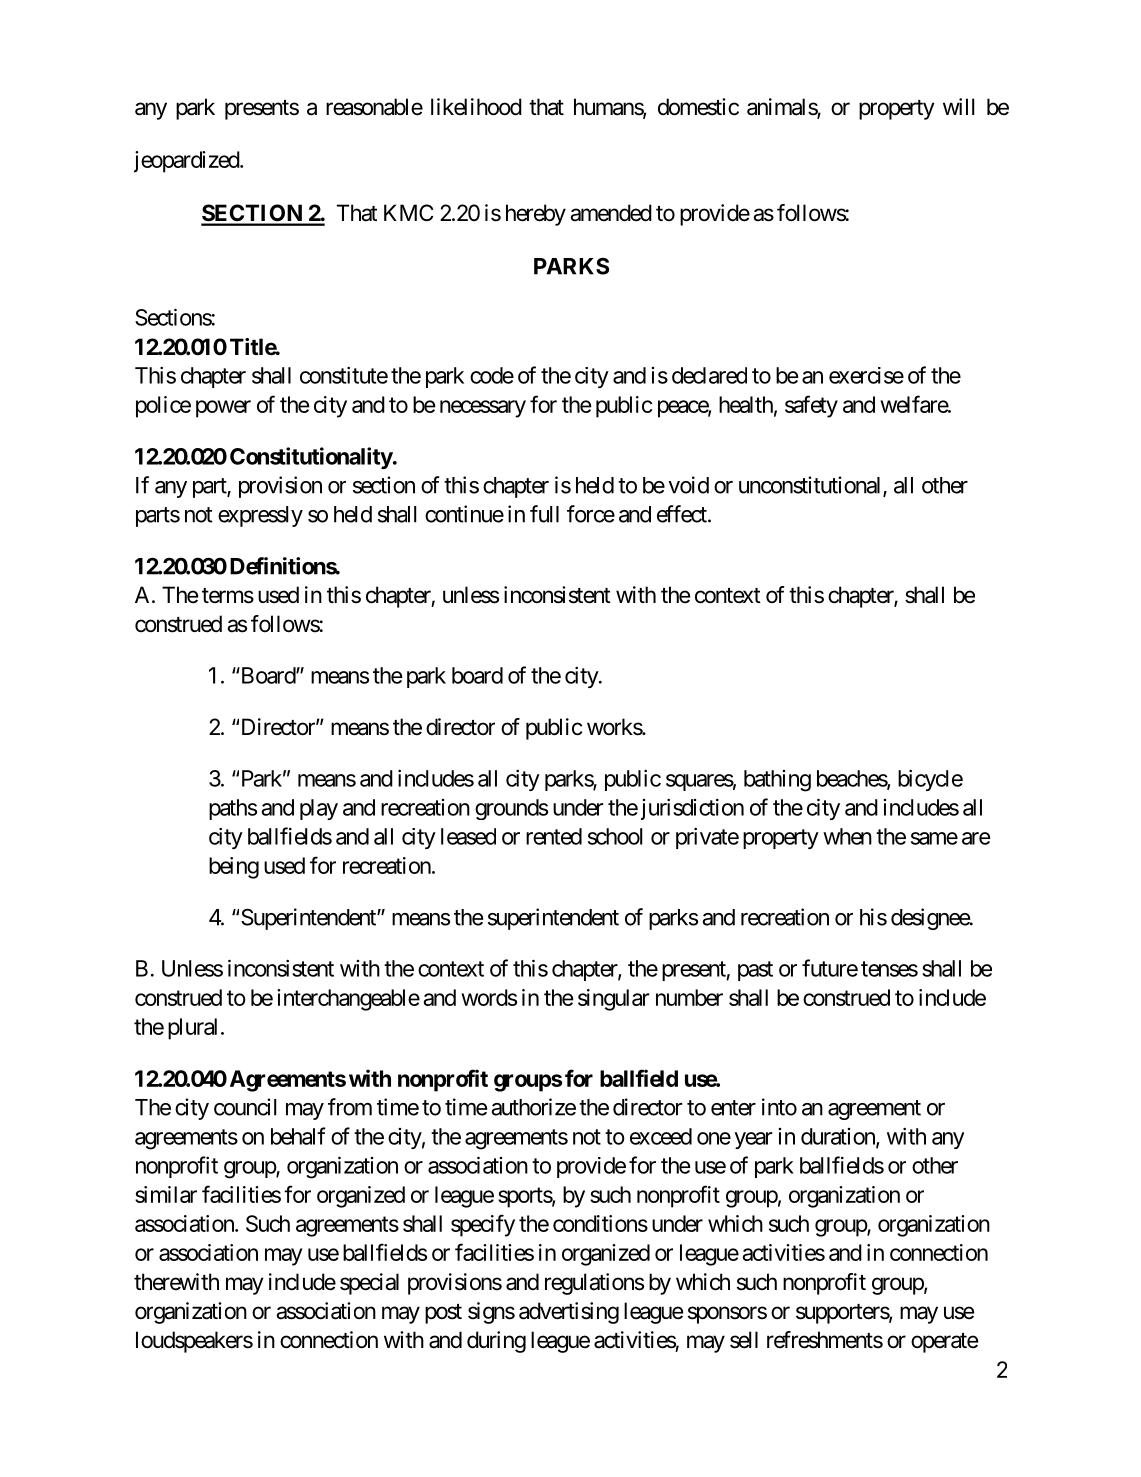 The width and height of the screenshot is (1141, 1477). Describe the element at coordinates (234, 868) in the screenshot. I see `being` at that location.
